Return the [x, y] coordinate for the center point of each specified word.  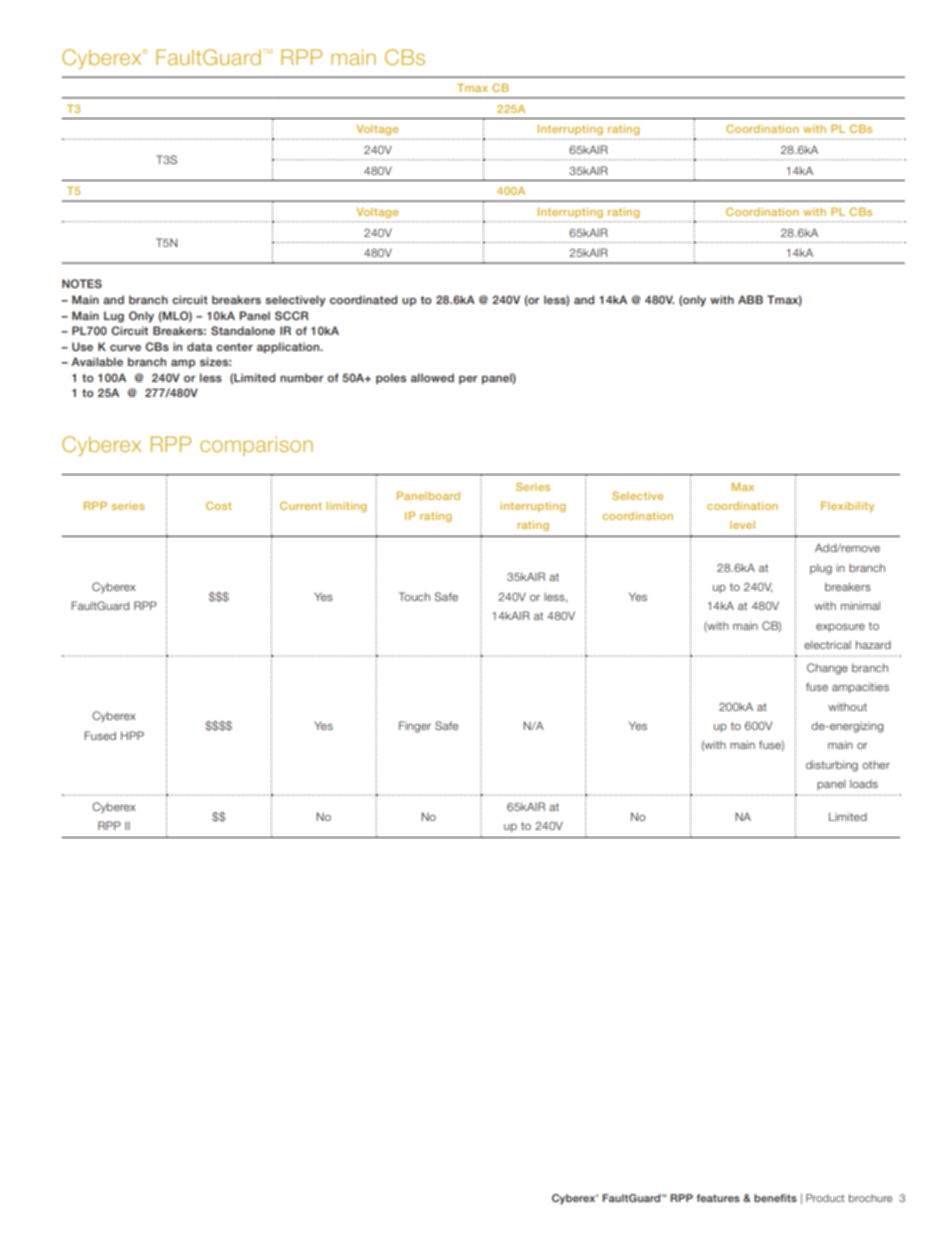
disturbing [832, 766]
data [199, 346]
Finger [415, 727]
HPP [132, 735]
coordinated [363, 299]
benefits [775, 1198]
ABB [750, 299]
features [718, 1198]
